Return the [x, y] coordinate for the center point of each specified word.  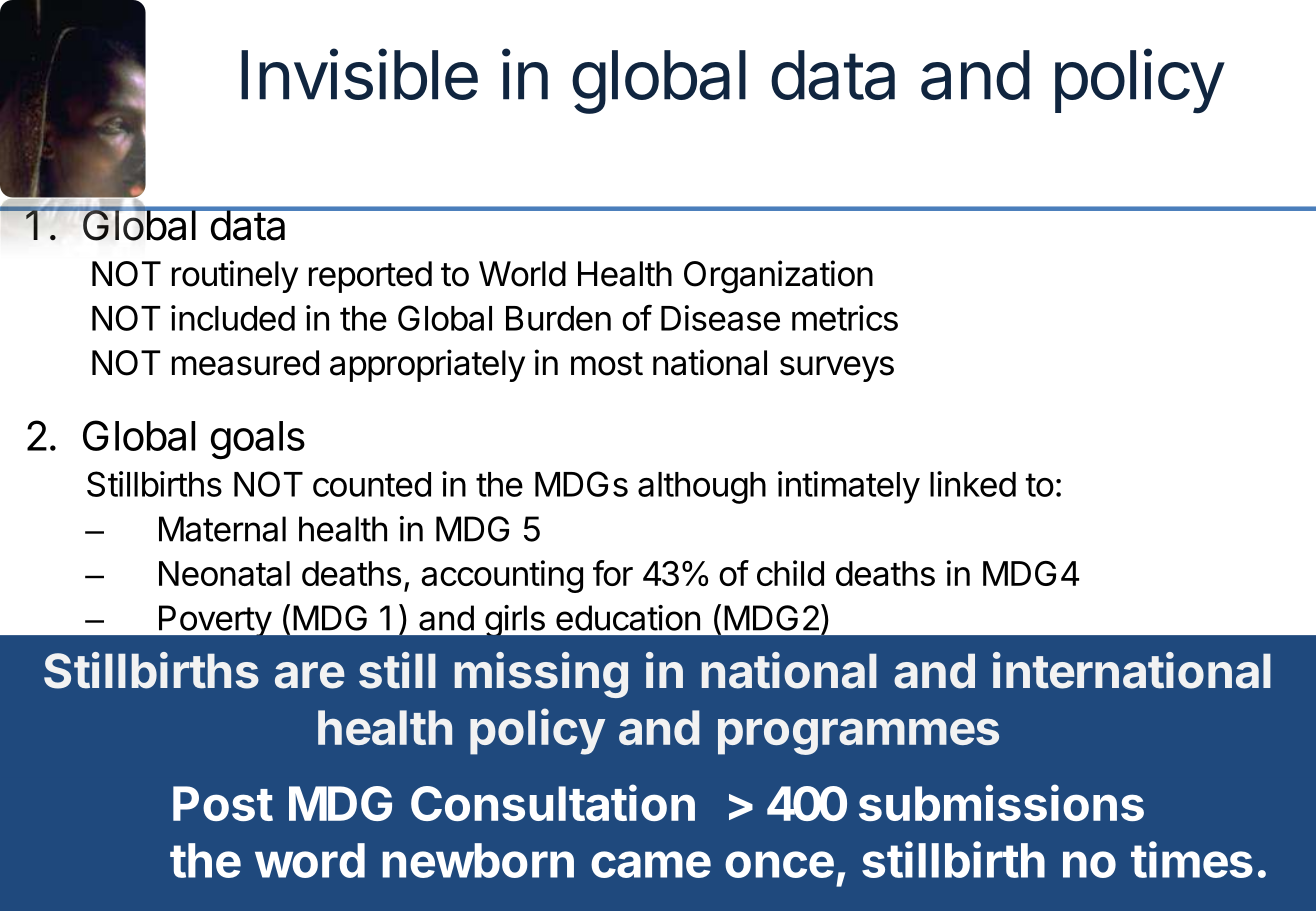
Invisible [359, 74]
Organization [778, 277]
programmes [858, 736]
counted [372, 484]
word [310, 860]
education [628, 618]
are [310, 675]
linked [973, 484]
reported [370, 277]
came [651, 864]
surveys [837, 369]
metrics [845, 318]
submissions [1001, 802]
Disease [720, 318]
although [702, 488]
